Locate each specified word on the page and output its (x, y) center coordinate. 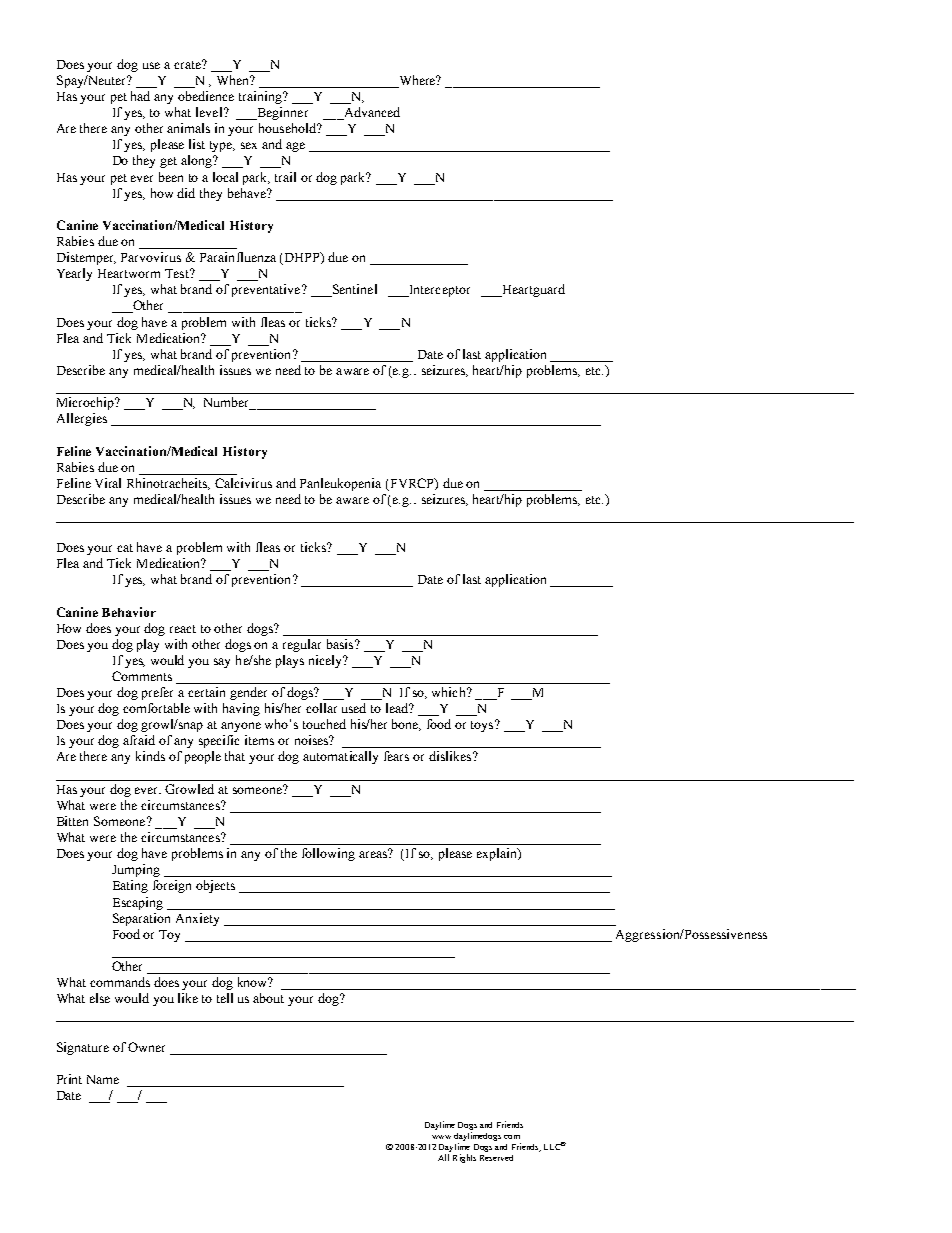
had (140, 96)
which (450, 692)
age (295, 147)
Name (103, 1079)
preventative (267, 290)
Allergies (82, 419)
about (268, 998)
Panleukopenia (340, 484)
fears (396, 756)
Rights (464, 1158)
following (328, 854)
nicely (326, 661)
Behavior (129, 612)
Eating (130, 886)
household (288, 128)
